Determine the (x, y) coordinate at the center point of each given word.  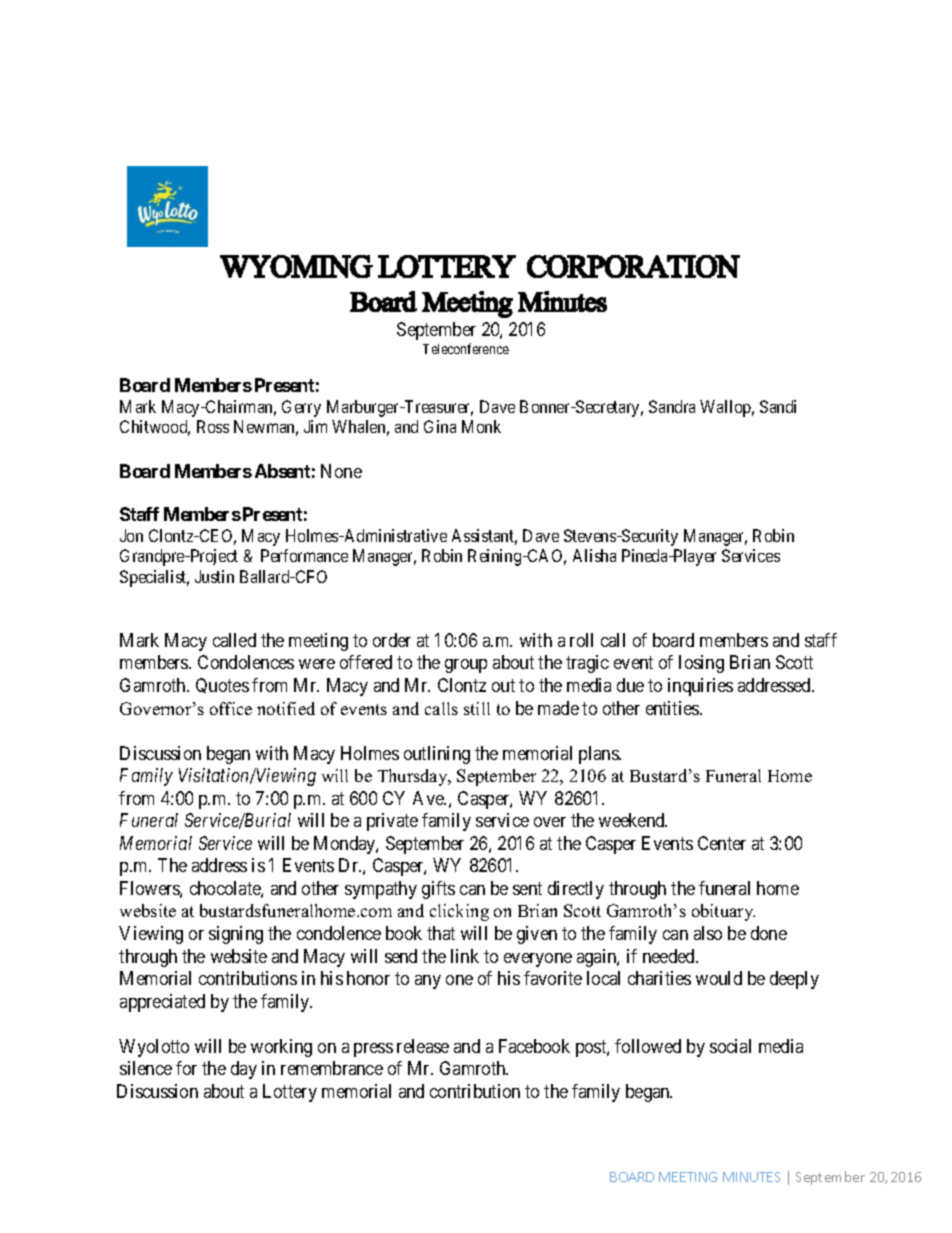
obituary (723, 912)
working (281, 1048)
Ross (213, 426)
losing (701, 664)
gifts (438, 890)
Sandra (672, 406)
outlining (437, 755)
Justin (214, 576)
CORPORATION (633, 266)
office (231, 708)
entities (673, 708)
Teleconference (466, 348)
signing (236, 935)
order (392, 640)
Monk (481, 426)
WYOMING (296, 266)
